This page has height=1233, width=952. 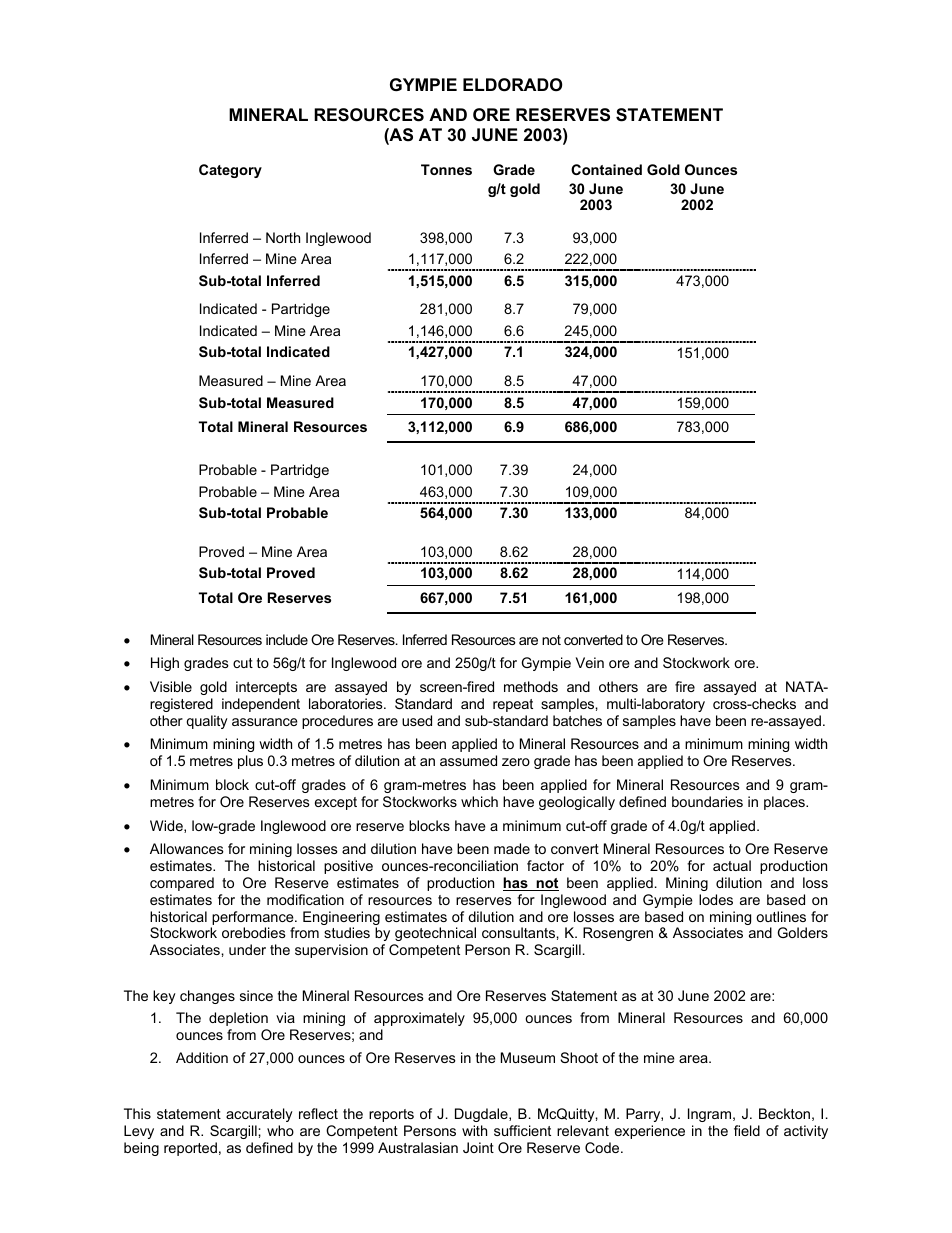 What do you see at coordinates (287, 639) in the page?
I see `include` at bounding box center [287, 639].
